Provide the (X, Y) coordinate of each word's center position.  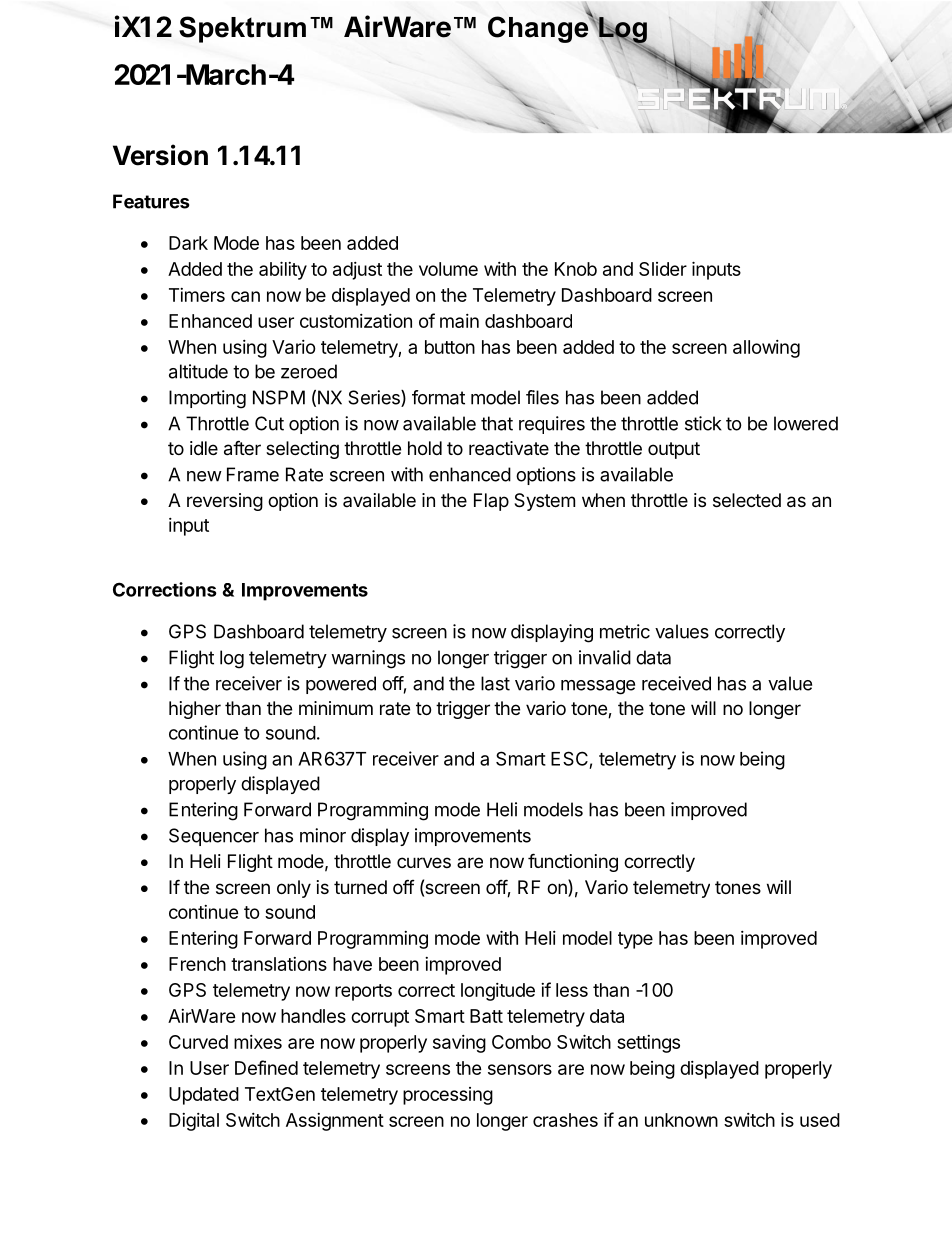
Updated (204, 1096)
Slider (663, 269)
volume (448, 269)
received (676, 683)
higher (195, 710)
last (495, 683)
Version (160, 155)
